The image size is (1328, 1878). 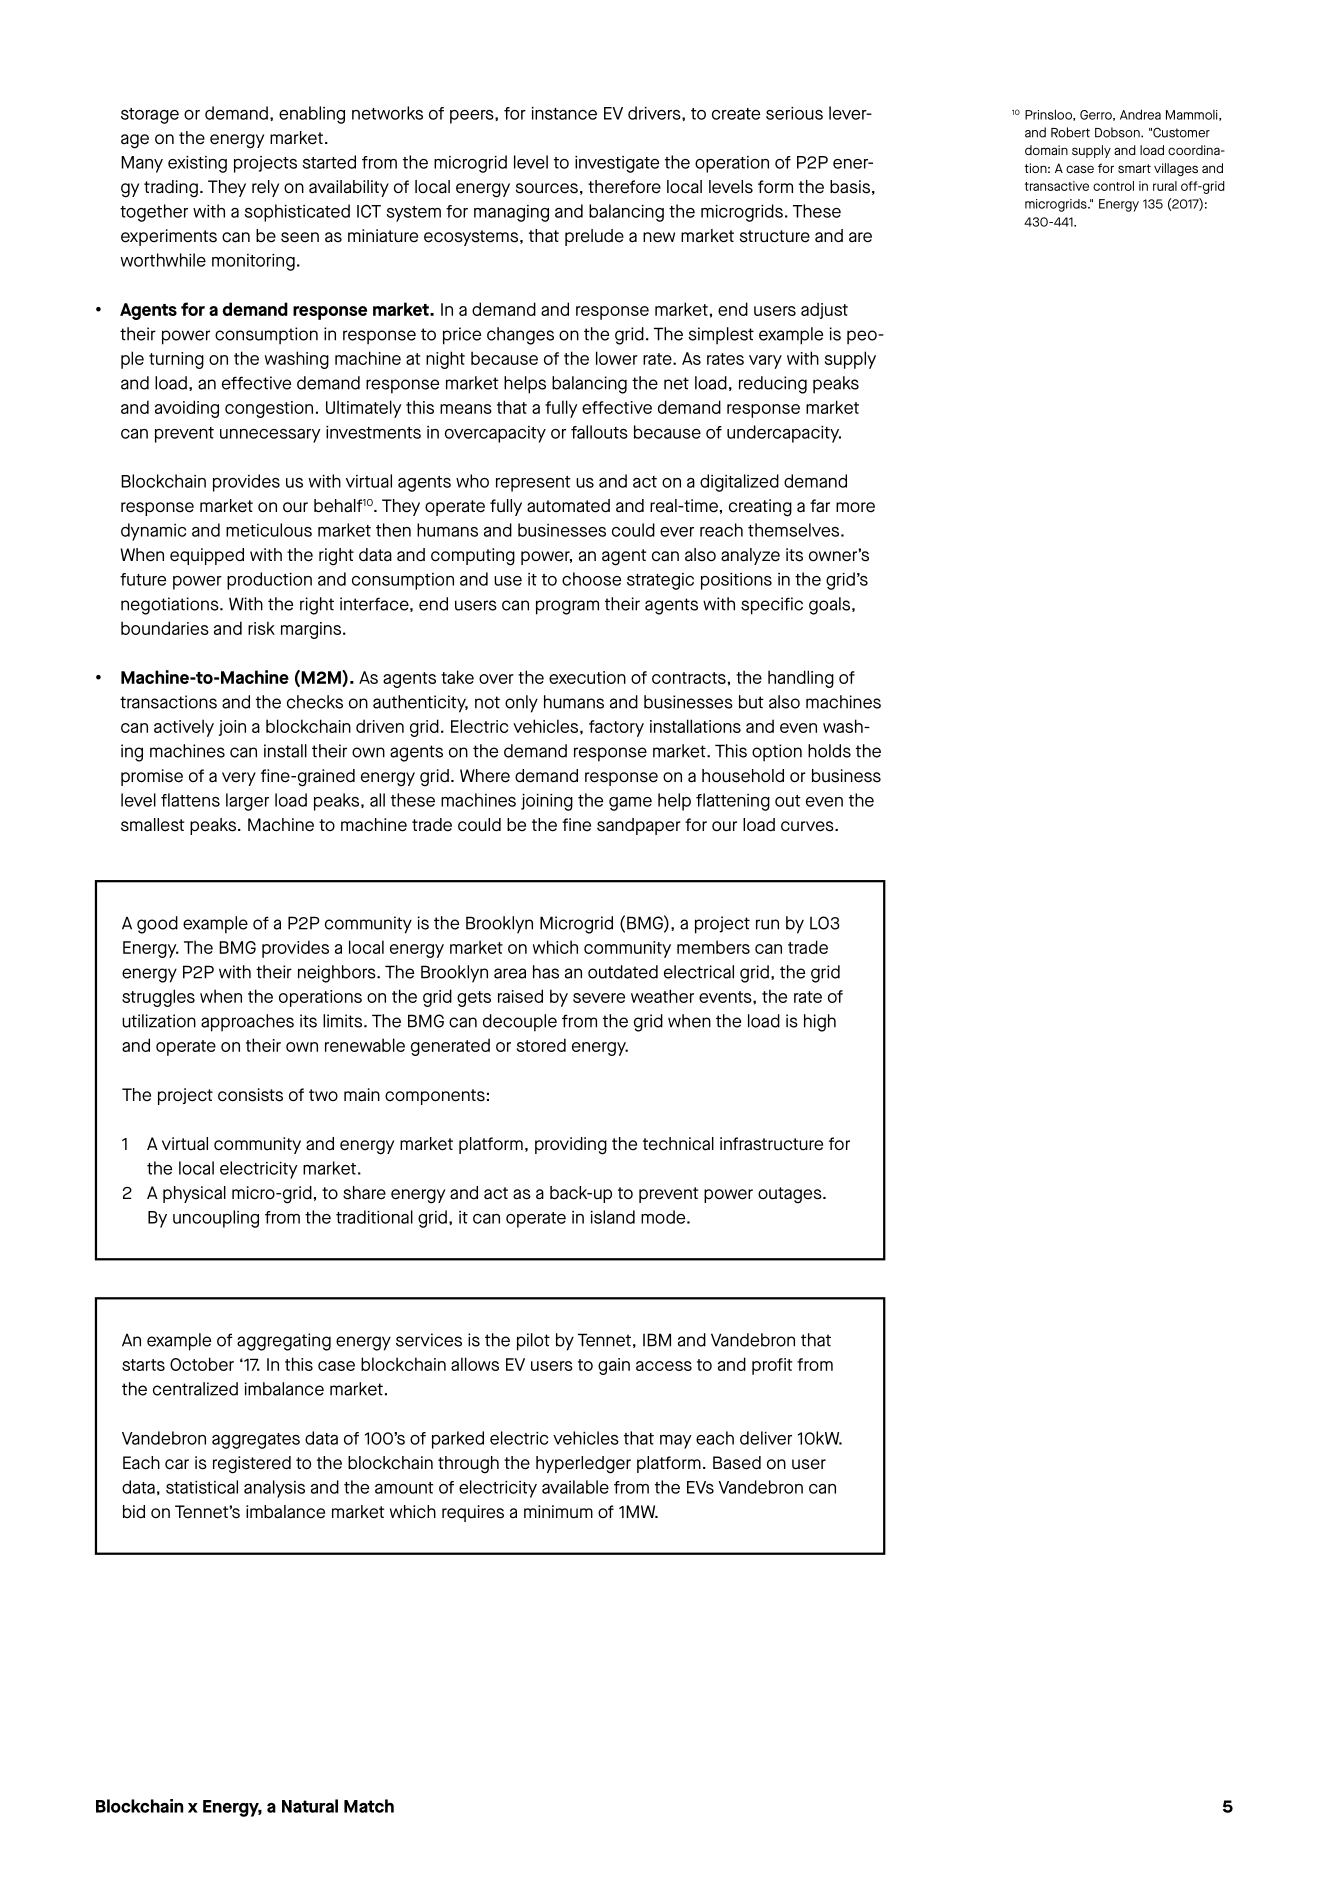 I want to click on Natural, so click(x=310, y=1806).
